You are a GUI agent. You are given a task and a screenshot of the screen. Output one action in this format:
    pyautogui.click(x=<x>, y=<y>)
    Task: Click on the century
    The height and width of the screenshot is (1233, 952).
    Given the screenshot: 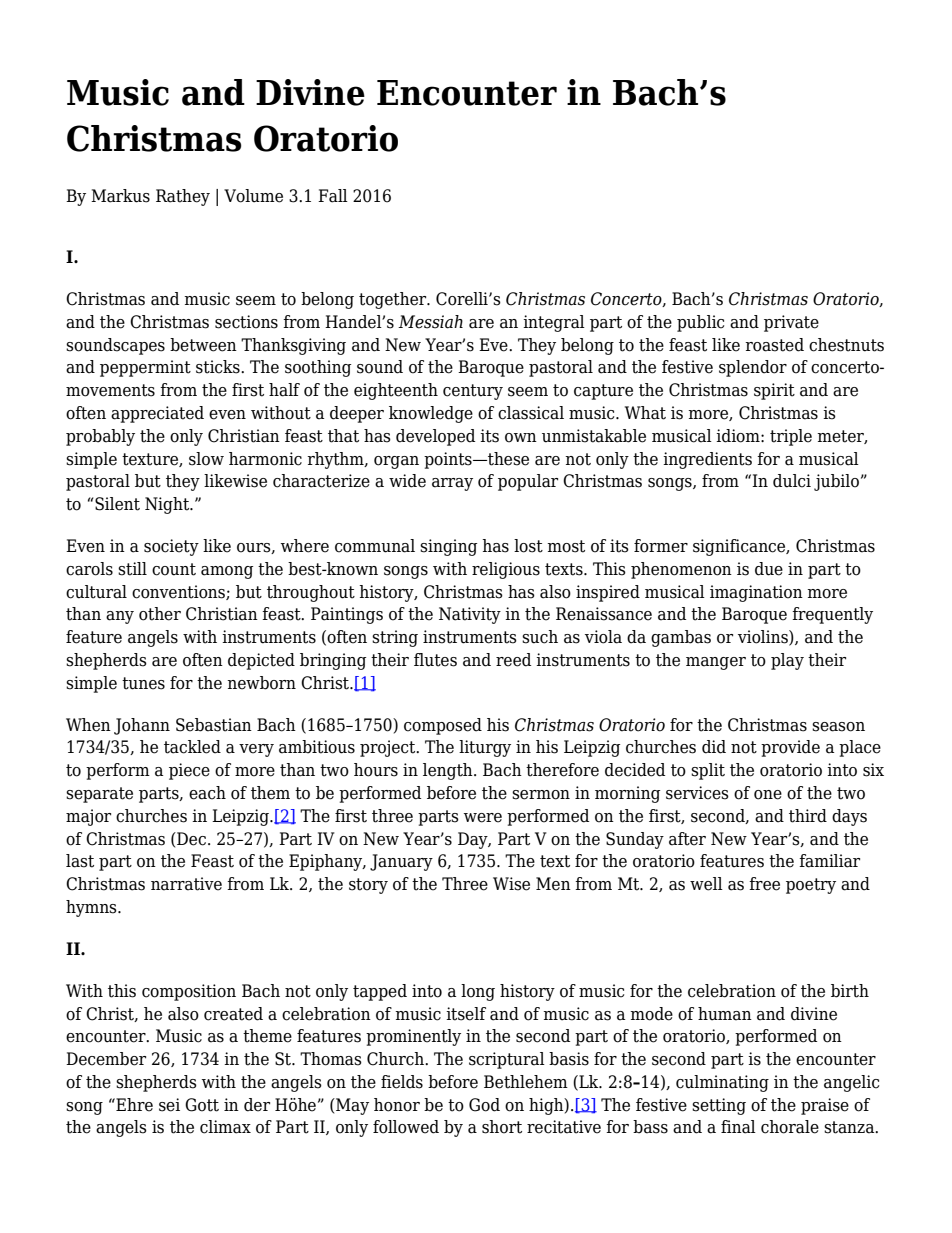 What is the action you would take?
    pyautogui.click(x=473, y=392)
